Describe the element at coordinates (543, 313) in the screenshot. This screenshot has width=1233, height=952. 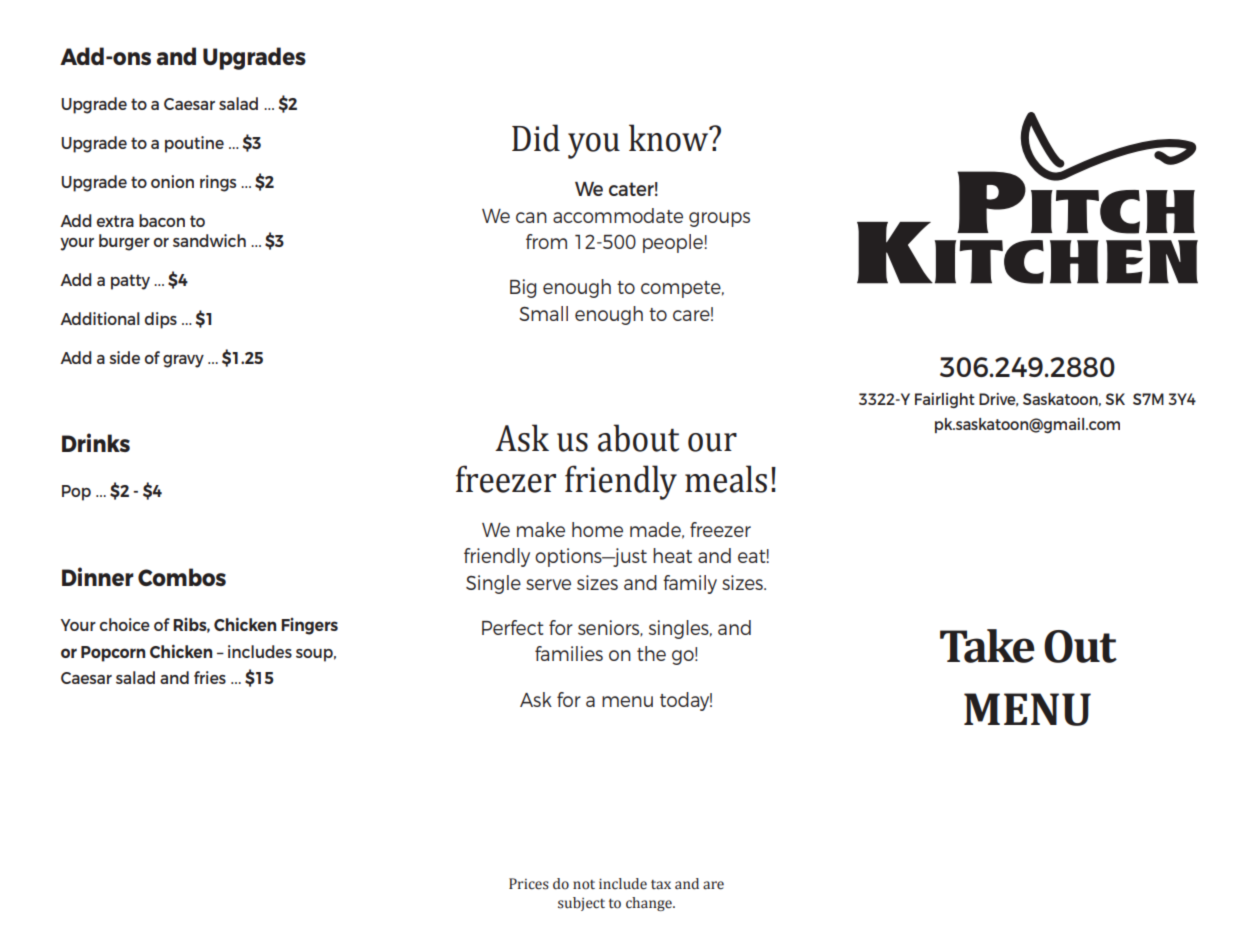
I see `Small` at that location.
